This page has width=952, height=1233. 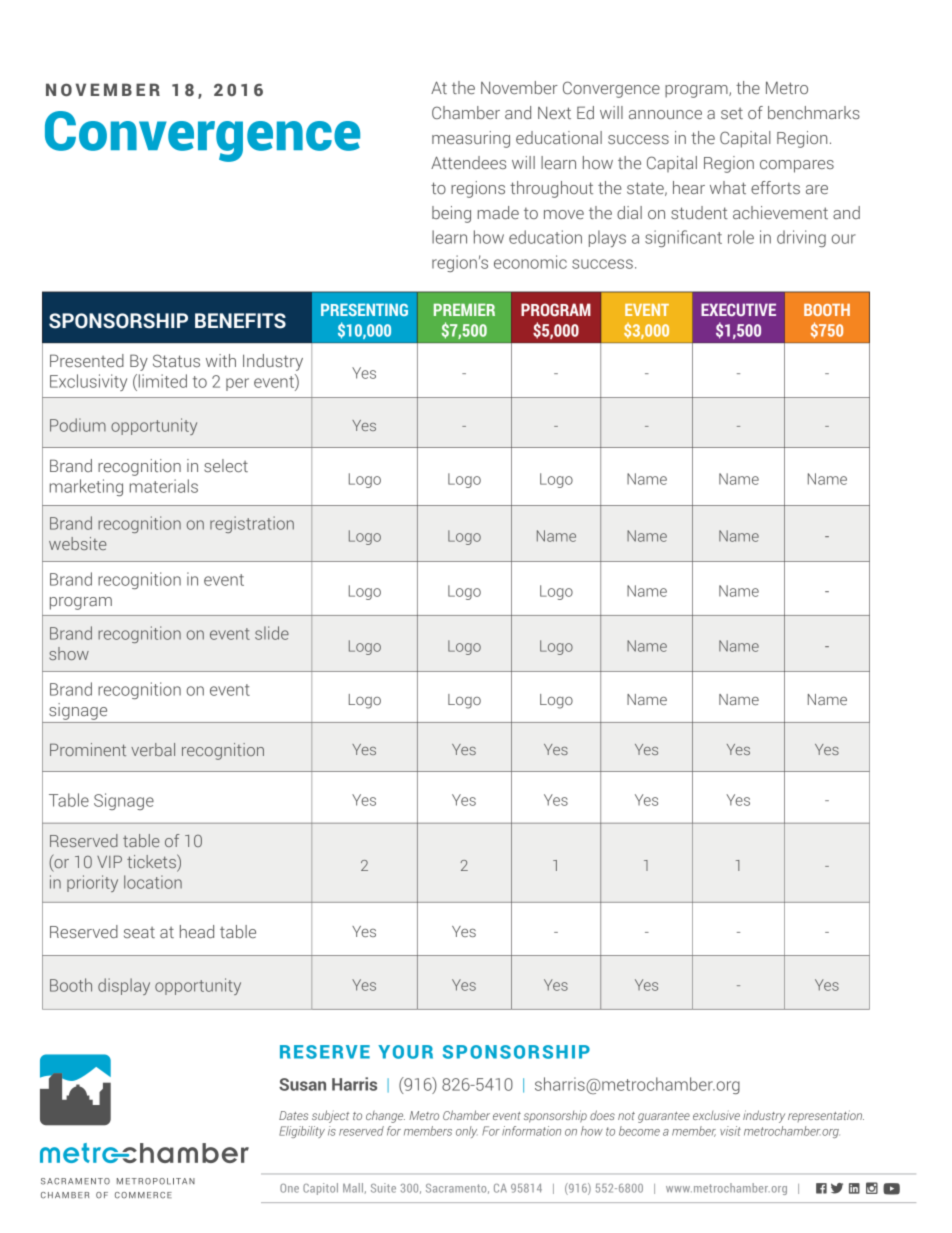 What do you see at coordinates (240, 321) in the page?
I see `BENEFITS` at bounding box center [240, 321].
